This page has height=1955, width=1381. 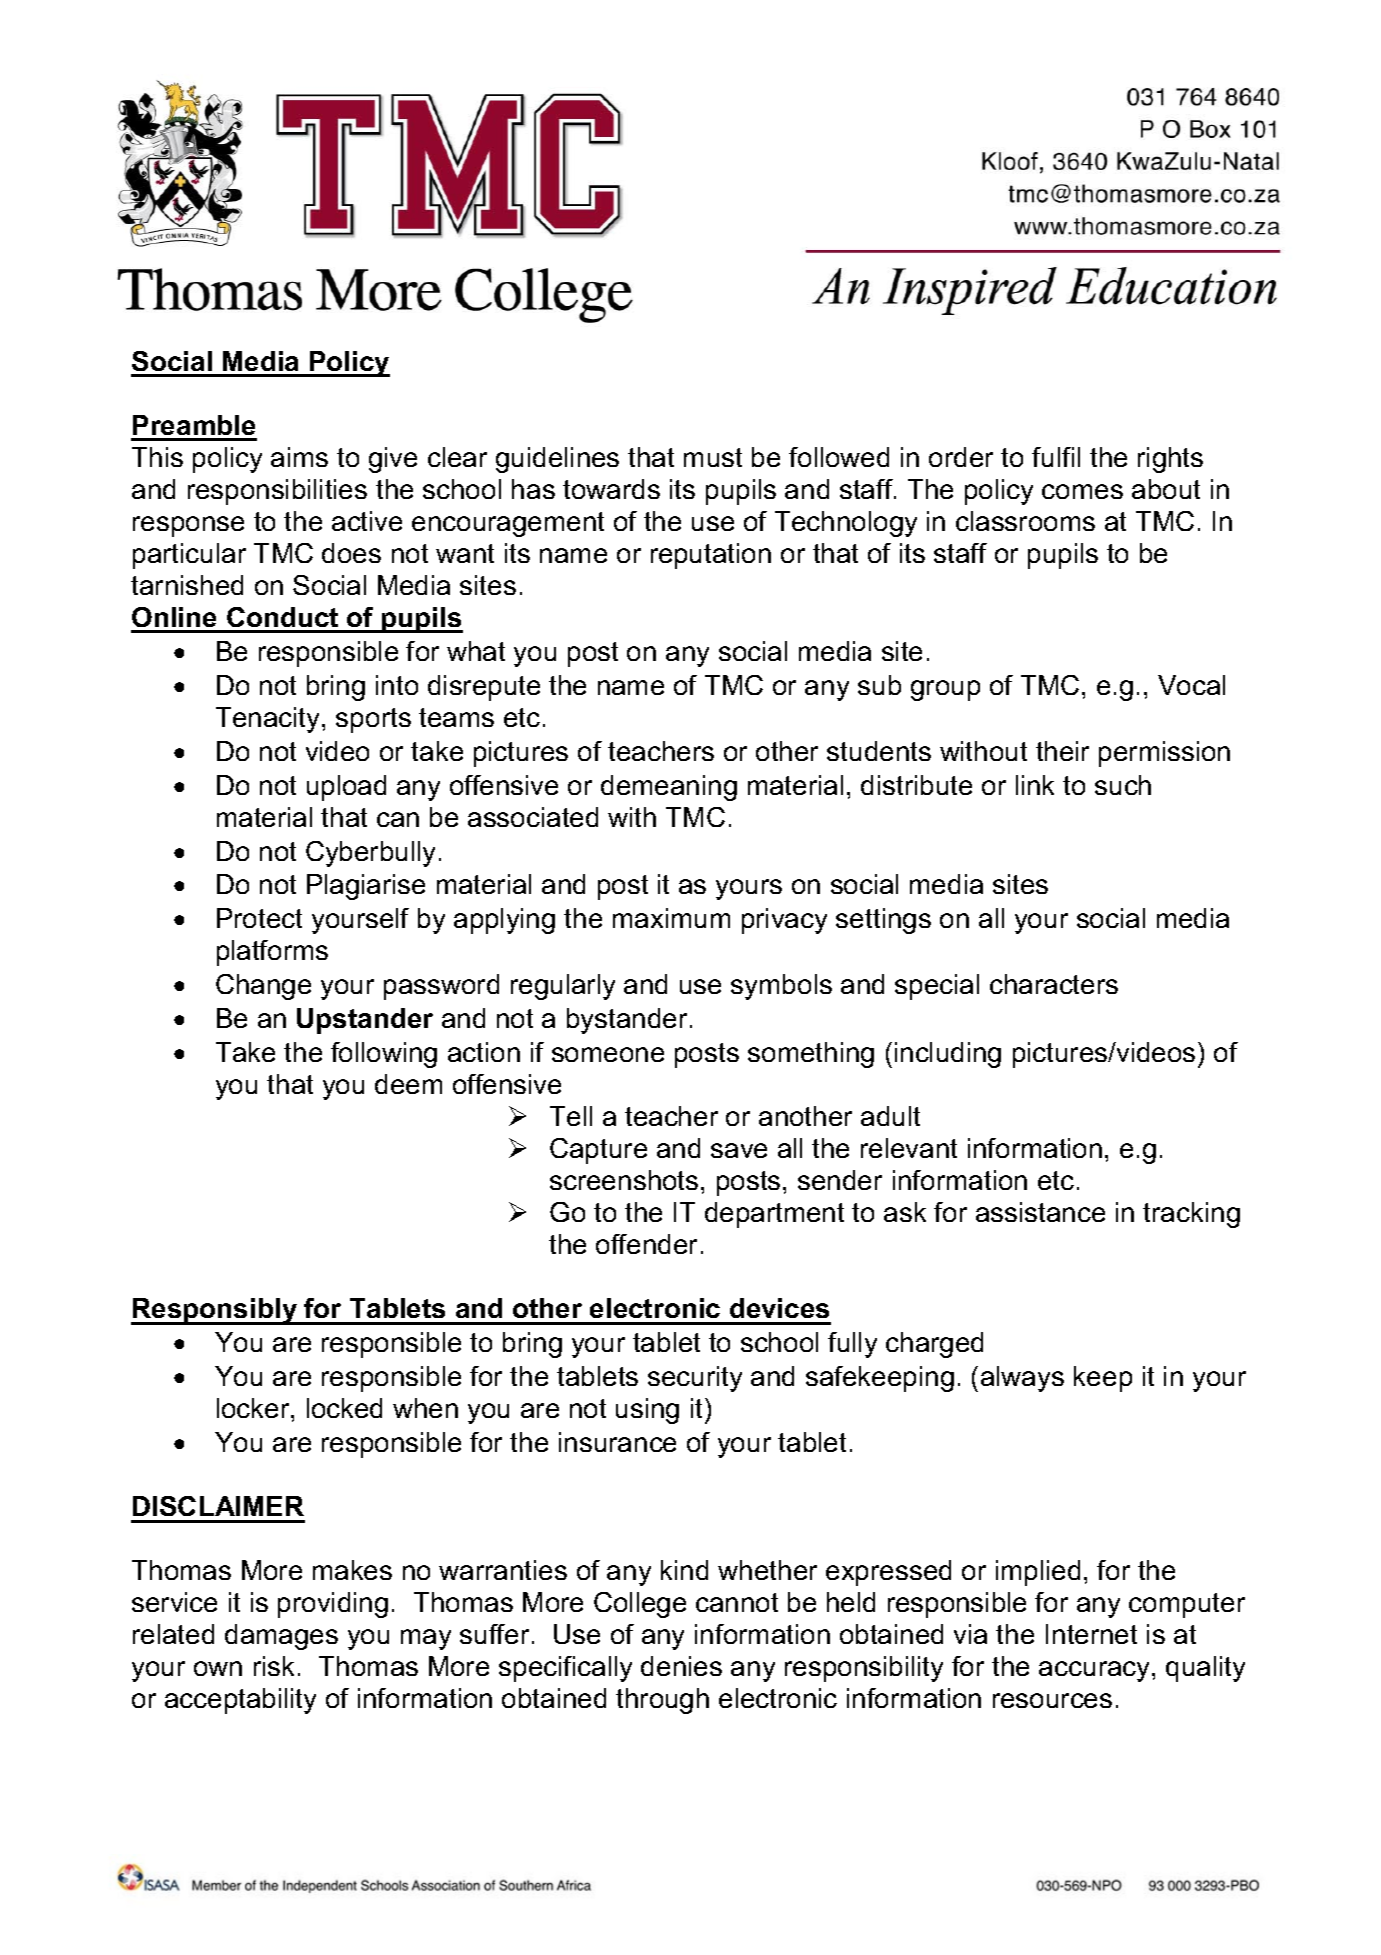 What do you see at coordinates (1096, 1671) in the page?
I see `accuracy` at bounding box center [1096, 1671].
